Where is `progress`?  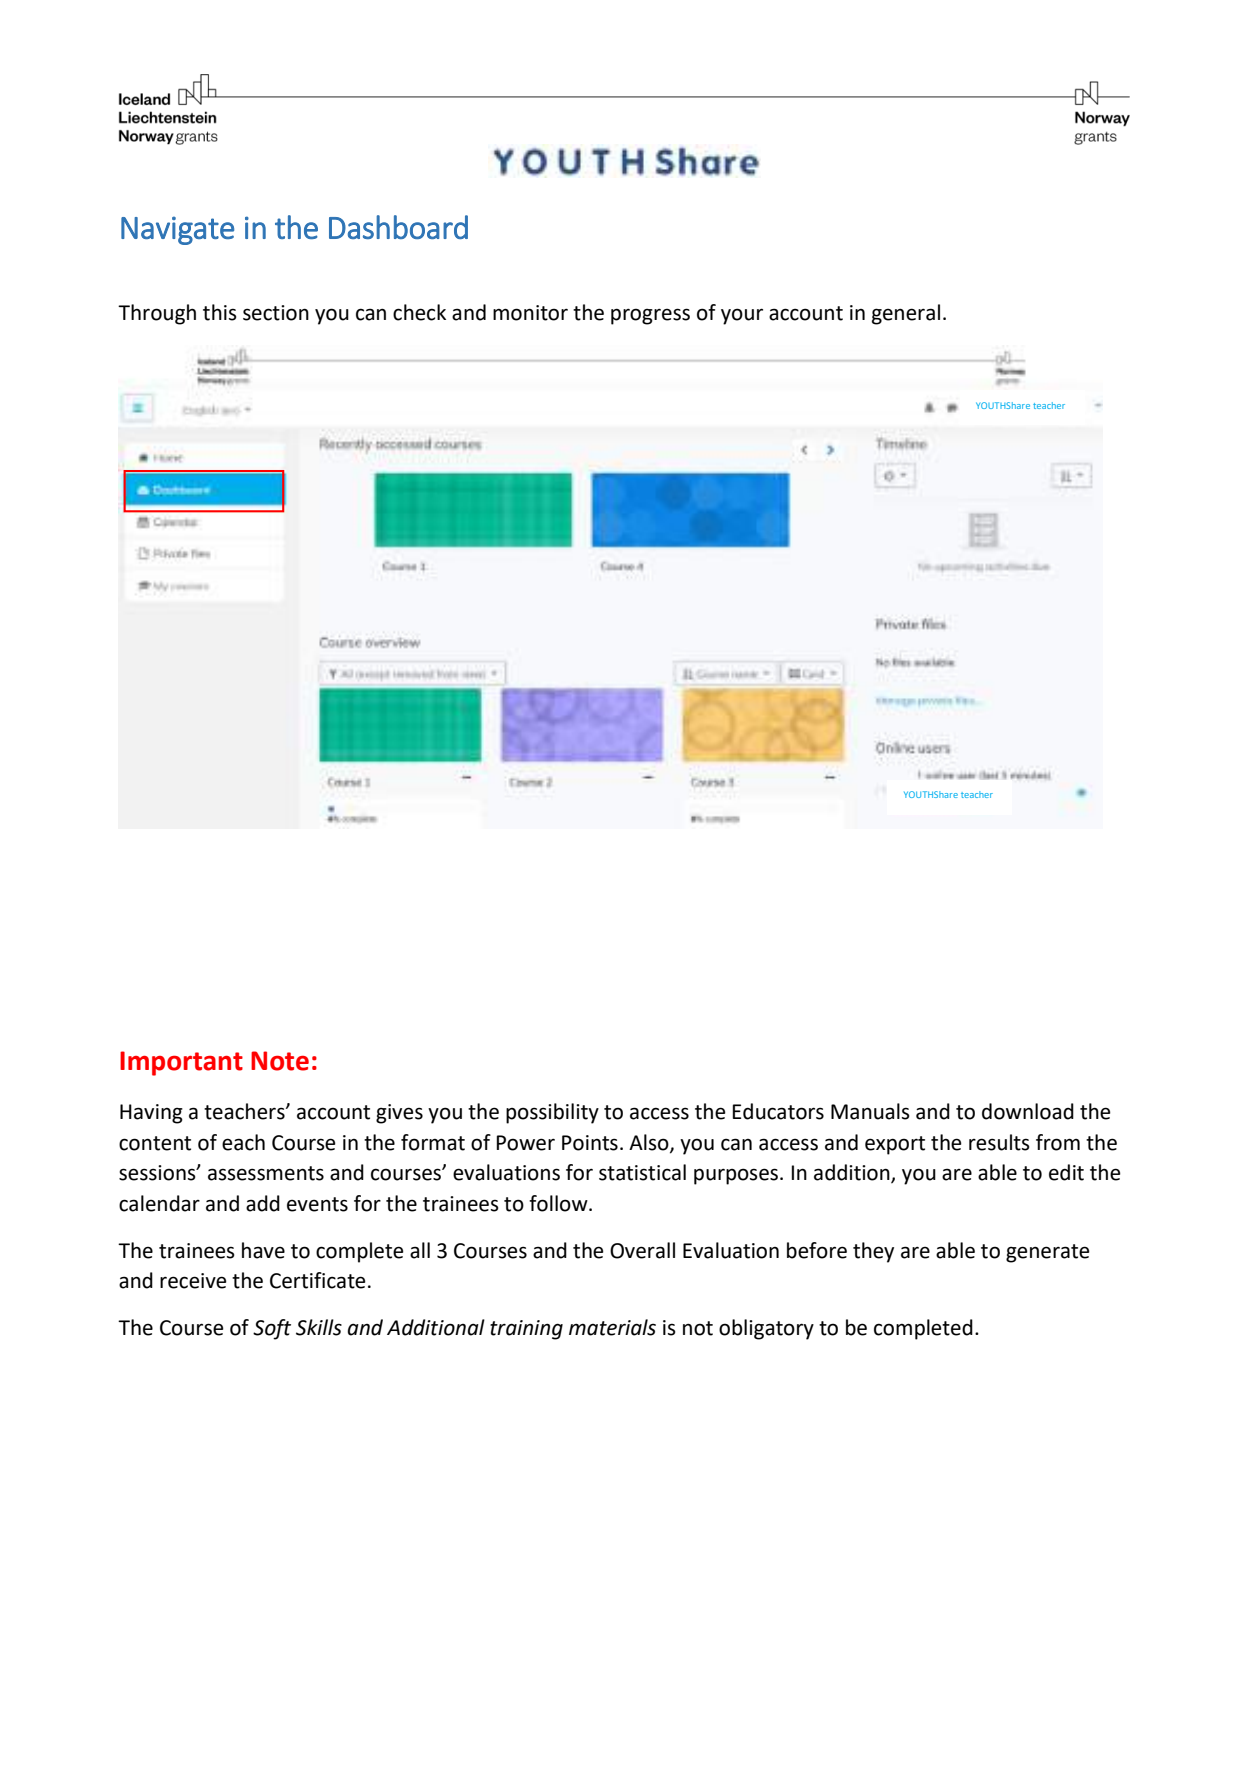 progress is located at coordinates (650, 316).
